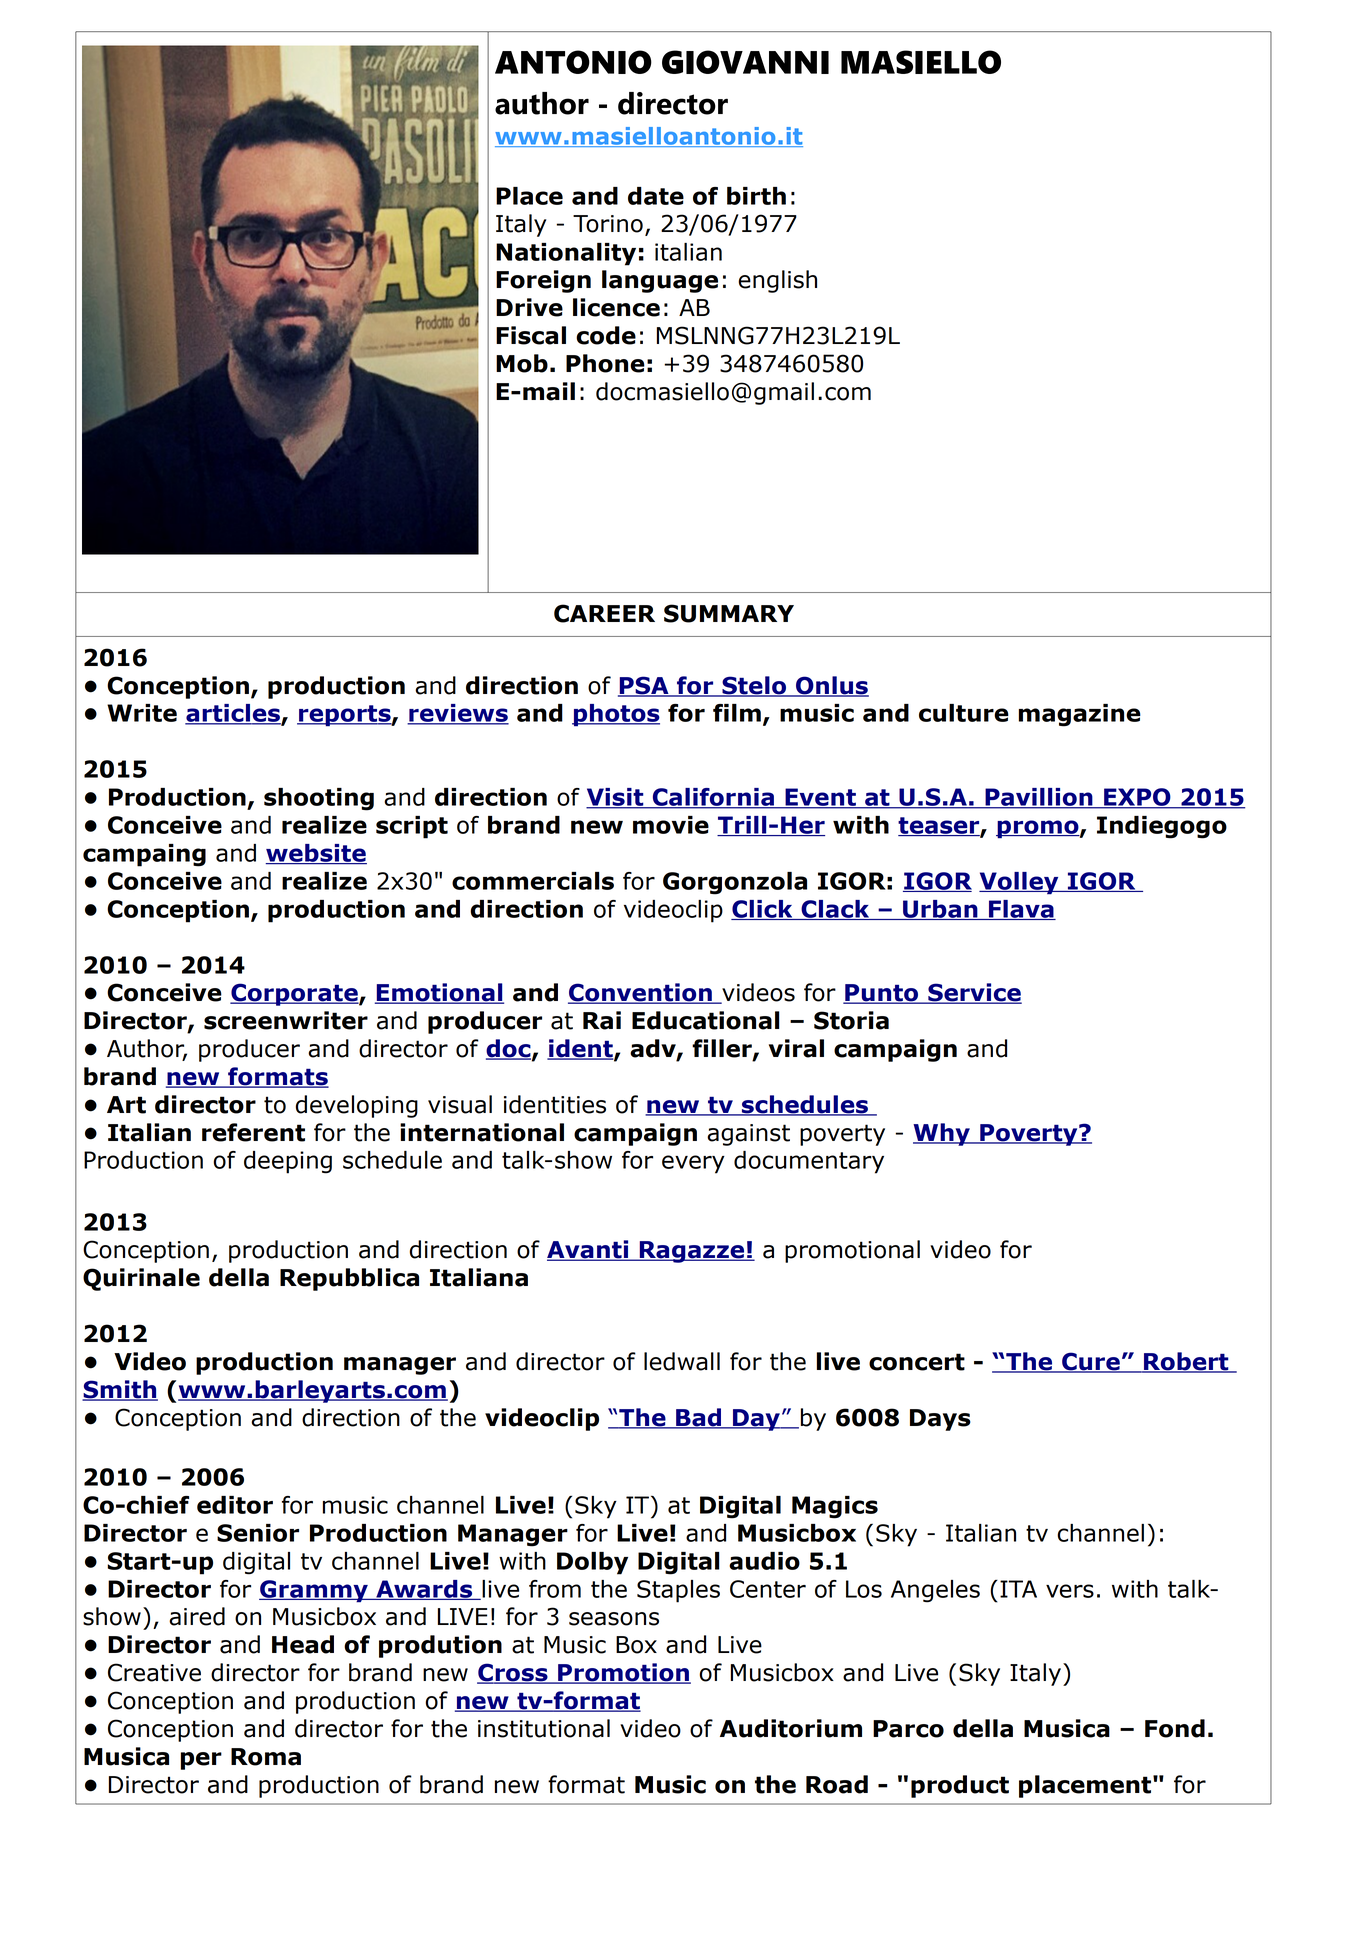 The image size is (1368, 1936). What do you see at coordinates (266, 1757) in the page?
I see `Roma` at bounding box center [266, 1757].
